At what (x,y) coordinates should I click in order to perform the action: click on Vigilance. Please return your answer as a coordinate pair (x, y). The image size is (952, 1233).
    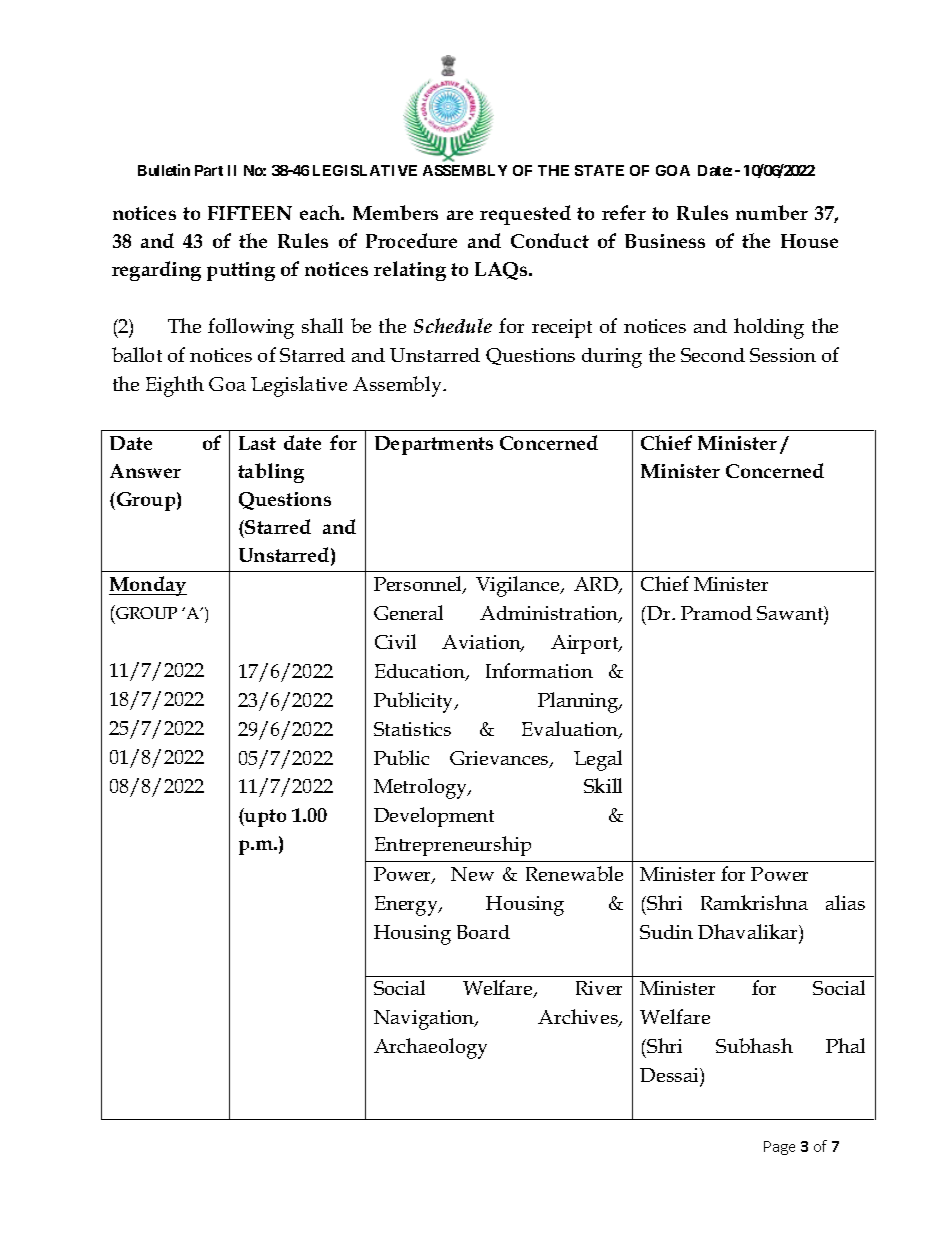
    Looking at the image, I should click on (519, 586).
